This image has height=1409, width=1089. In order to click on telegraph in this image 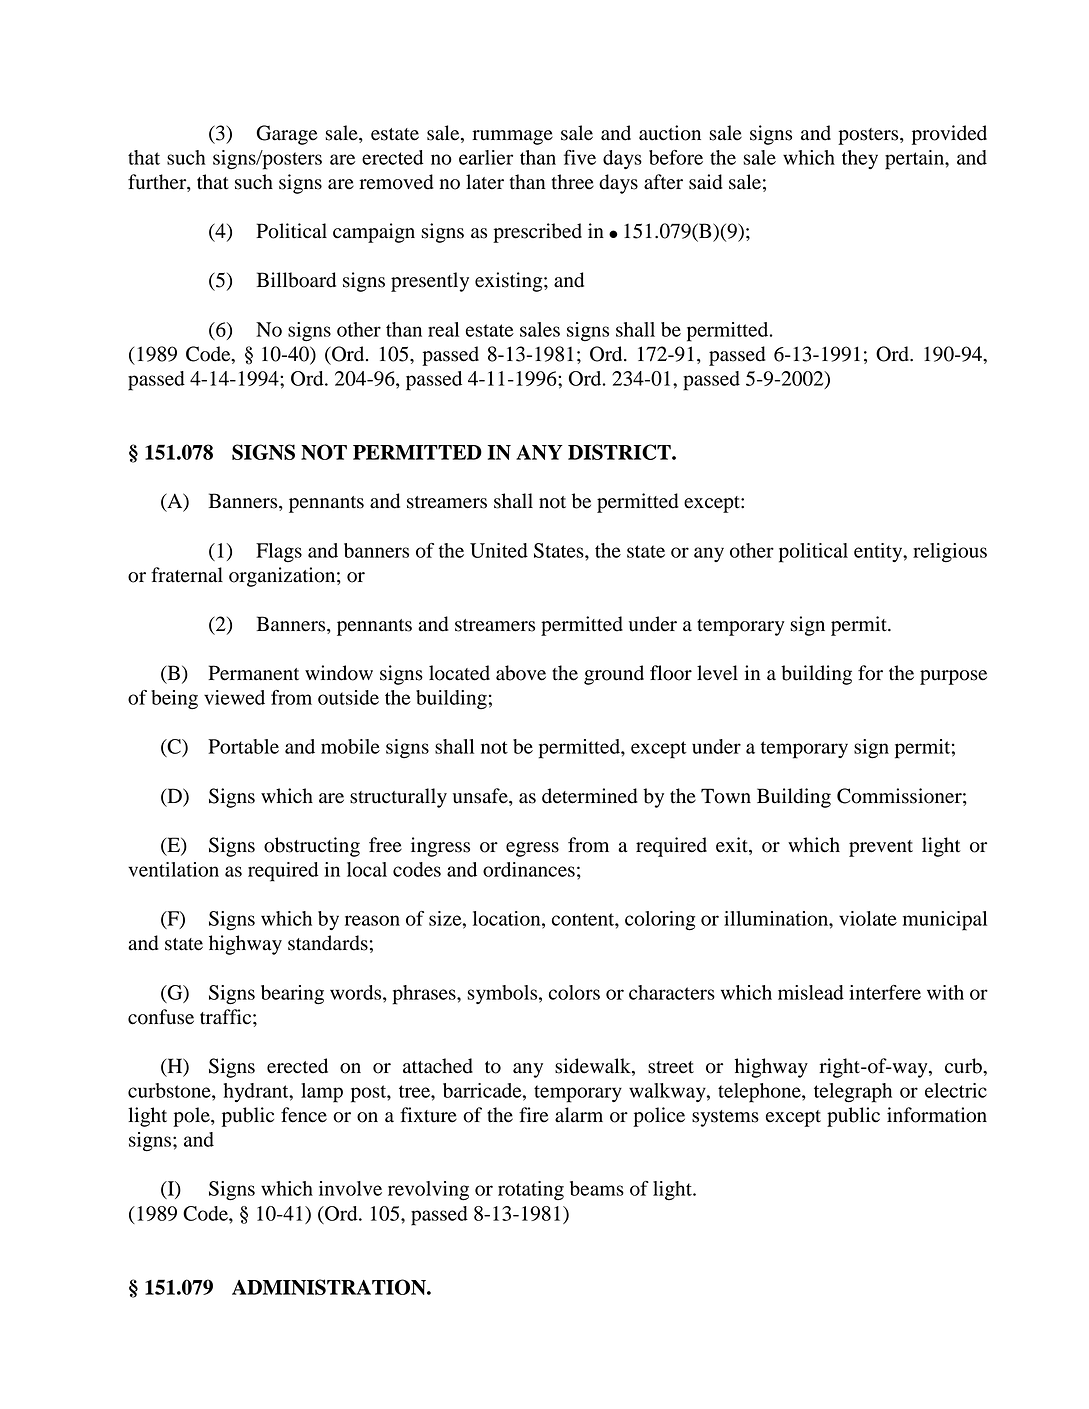, I will do `click(853, 1093)`.
